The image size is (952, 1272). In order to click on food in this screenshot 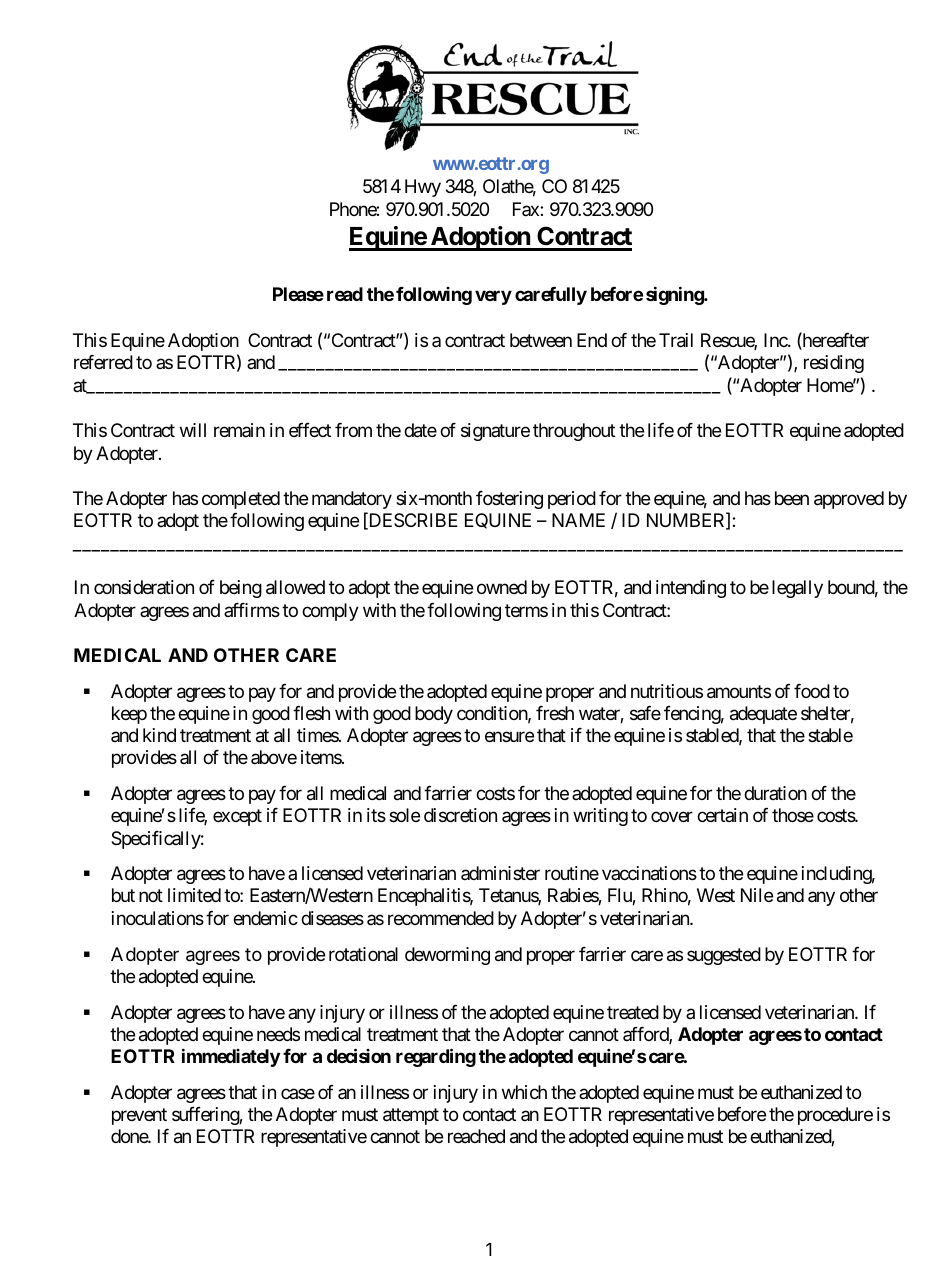, I will do `click(812, 690)`.
